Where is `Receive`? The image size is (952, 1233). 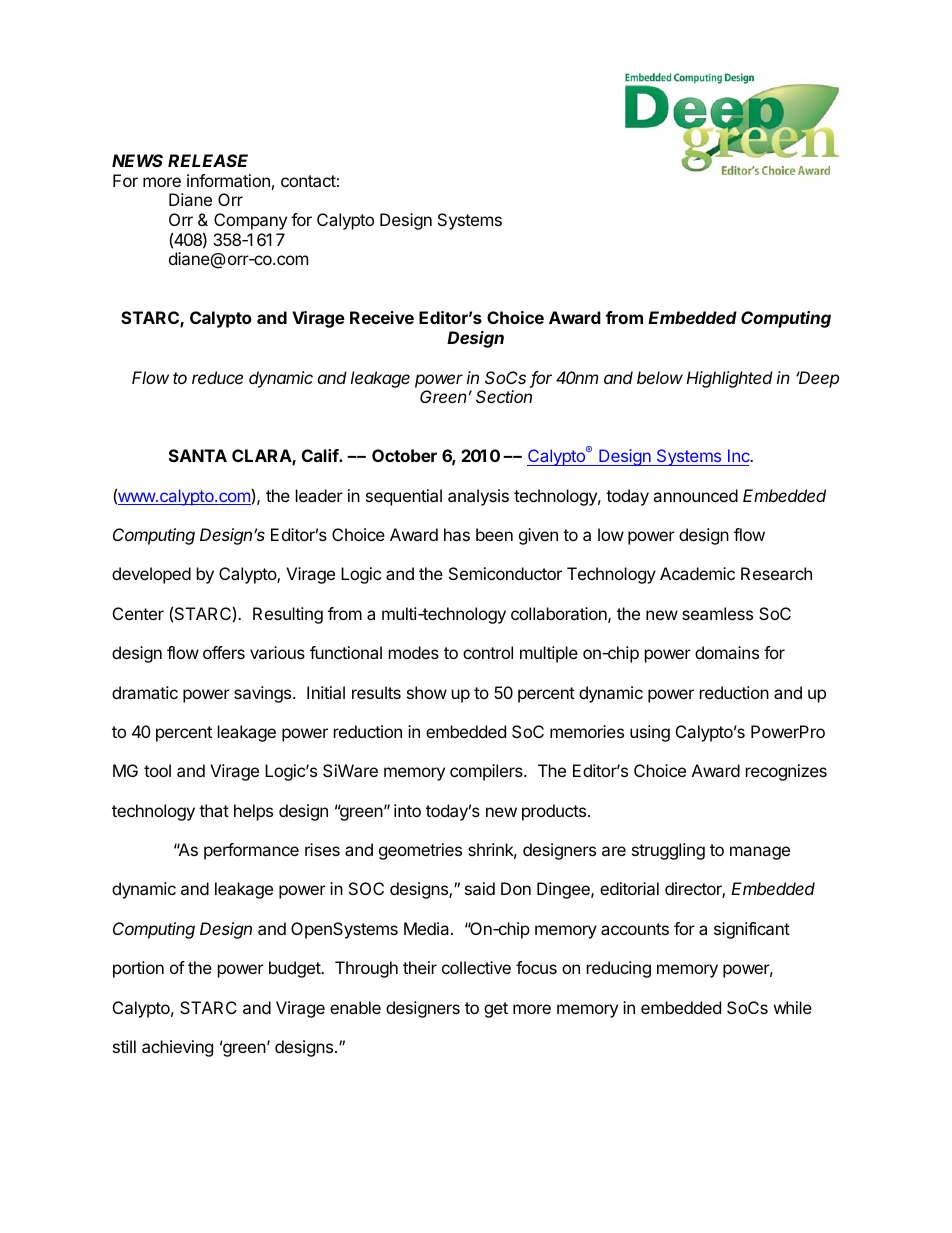
Receive is located at coordinates (382, 317).
